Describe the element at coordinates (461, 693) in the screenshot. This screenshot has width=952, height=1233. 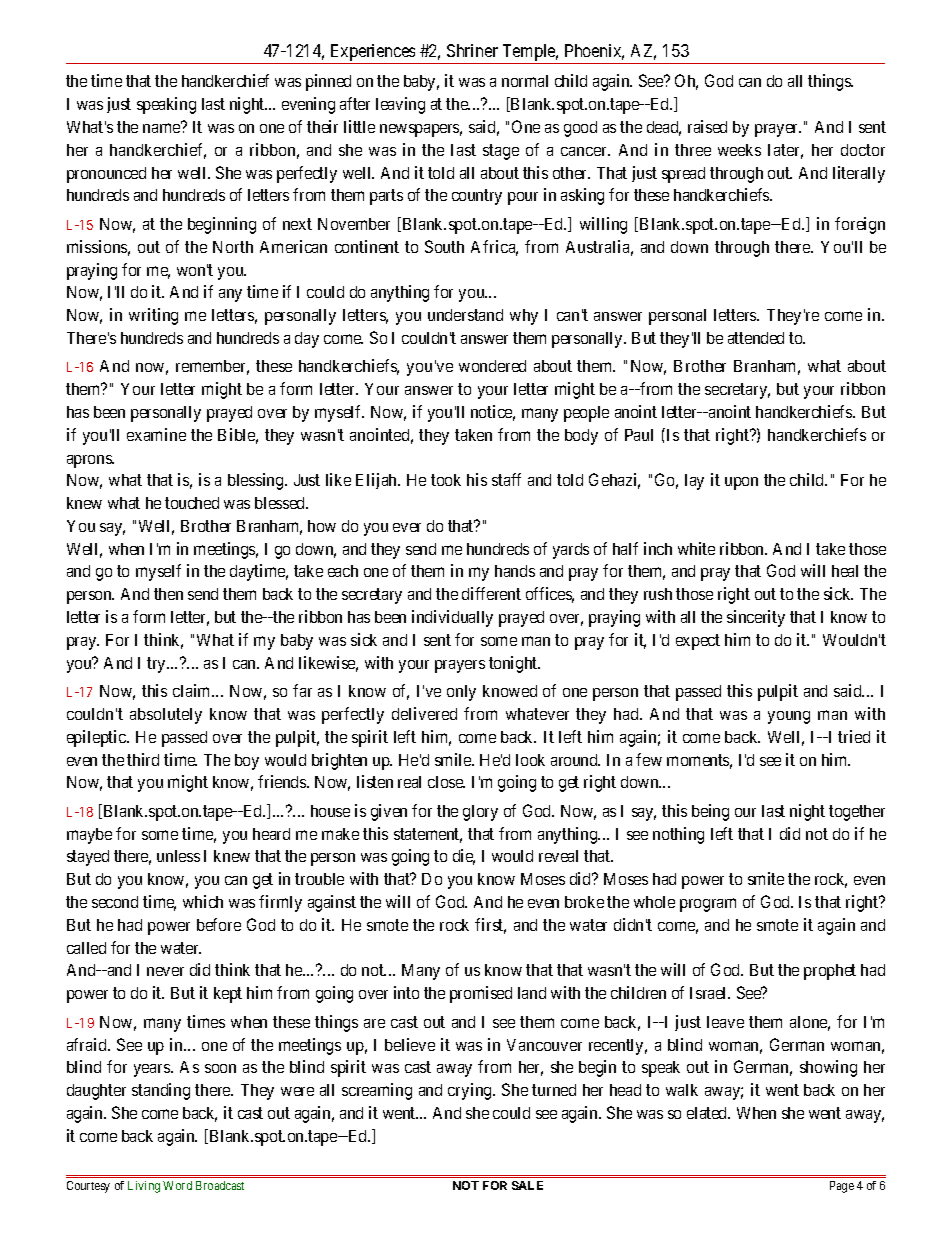
I see `only` at that location.
